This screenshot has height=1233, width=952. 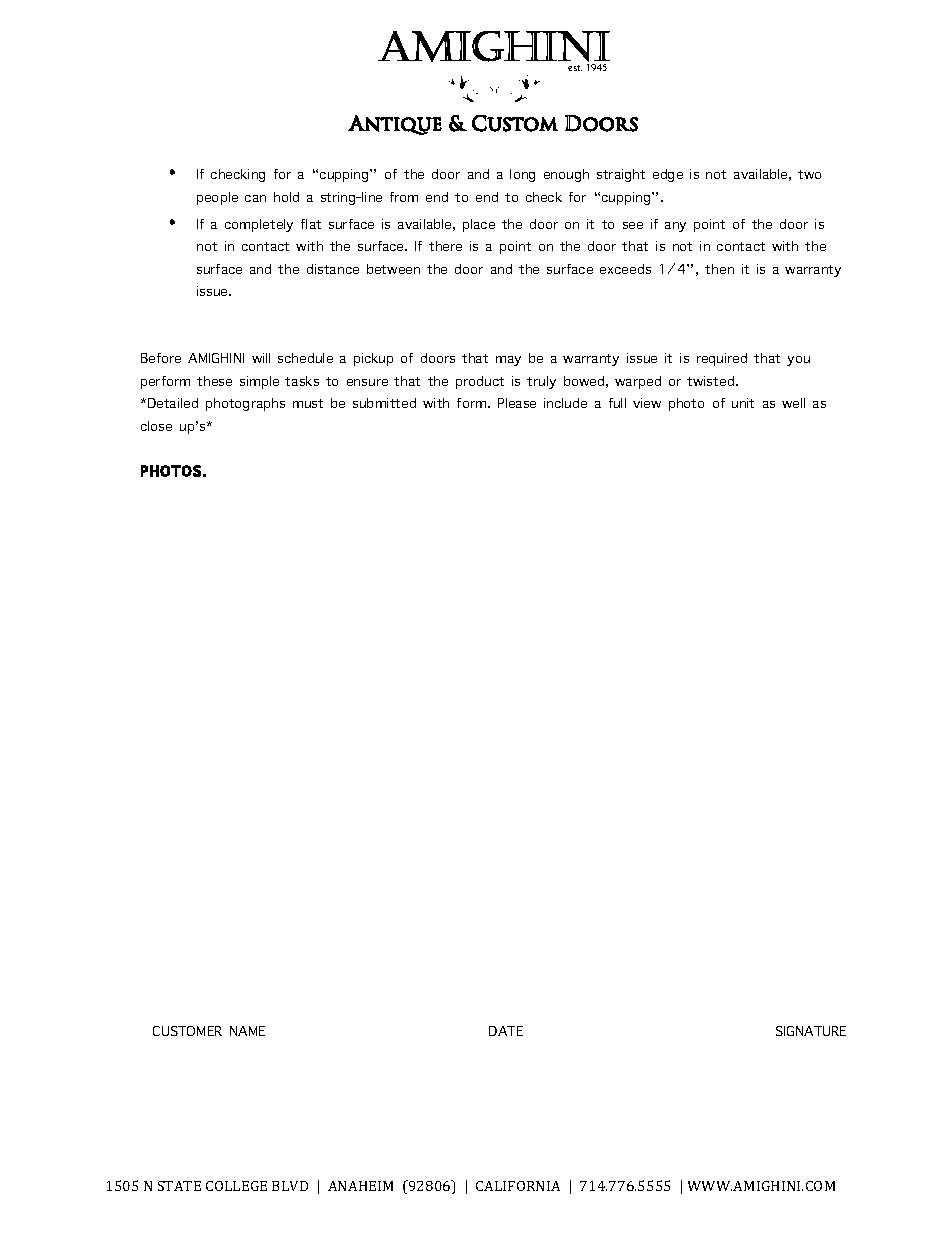 I want to click on Detailed, so click(x=173, y=403).
